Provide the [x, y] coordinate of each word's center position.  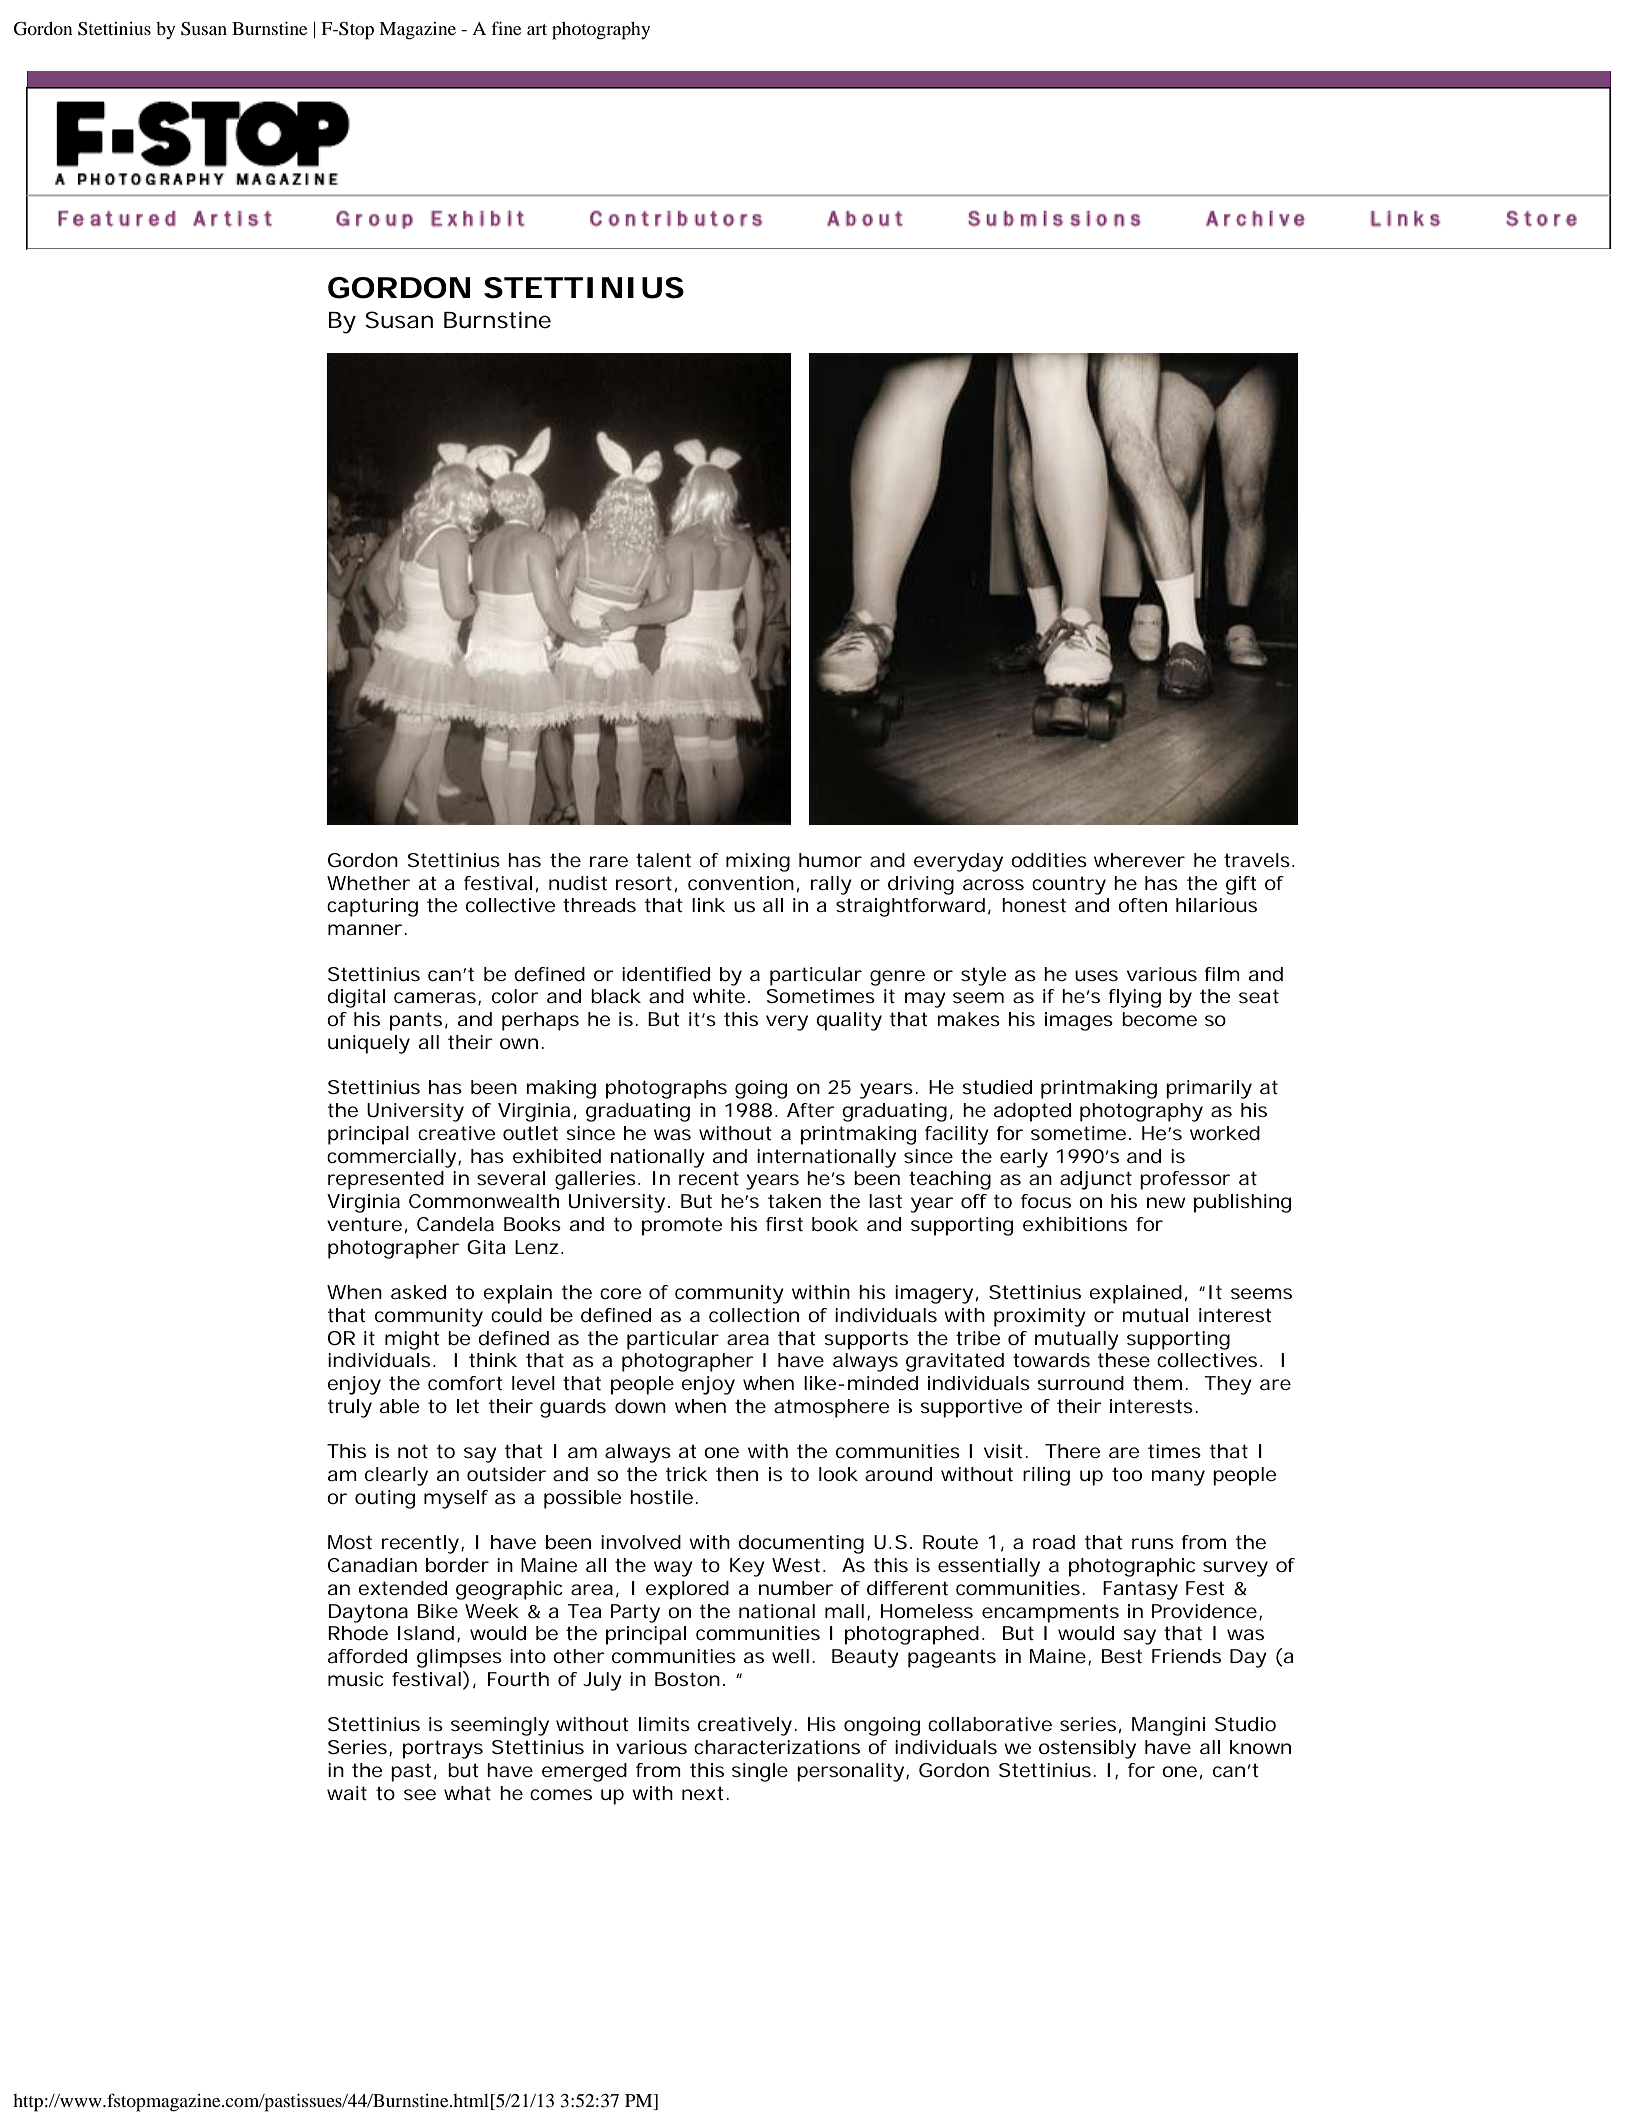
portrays [443, 1749]
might [412, 1340]
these [1124, 1360]
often [1142, 905]
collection [754, 1315]
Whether [368, 883]
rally [831, 885]
